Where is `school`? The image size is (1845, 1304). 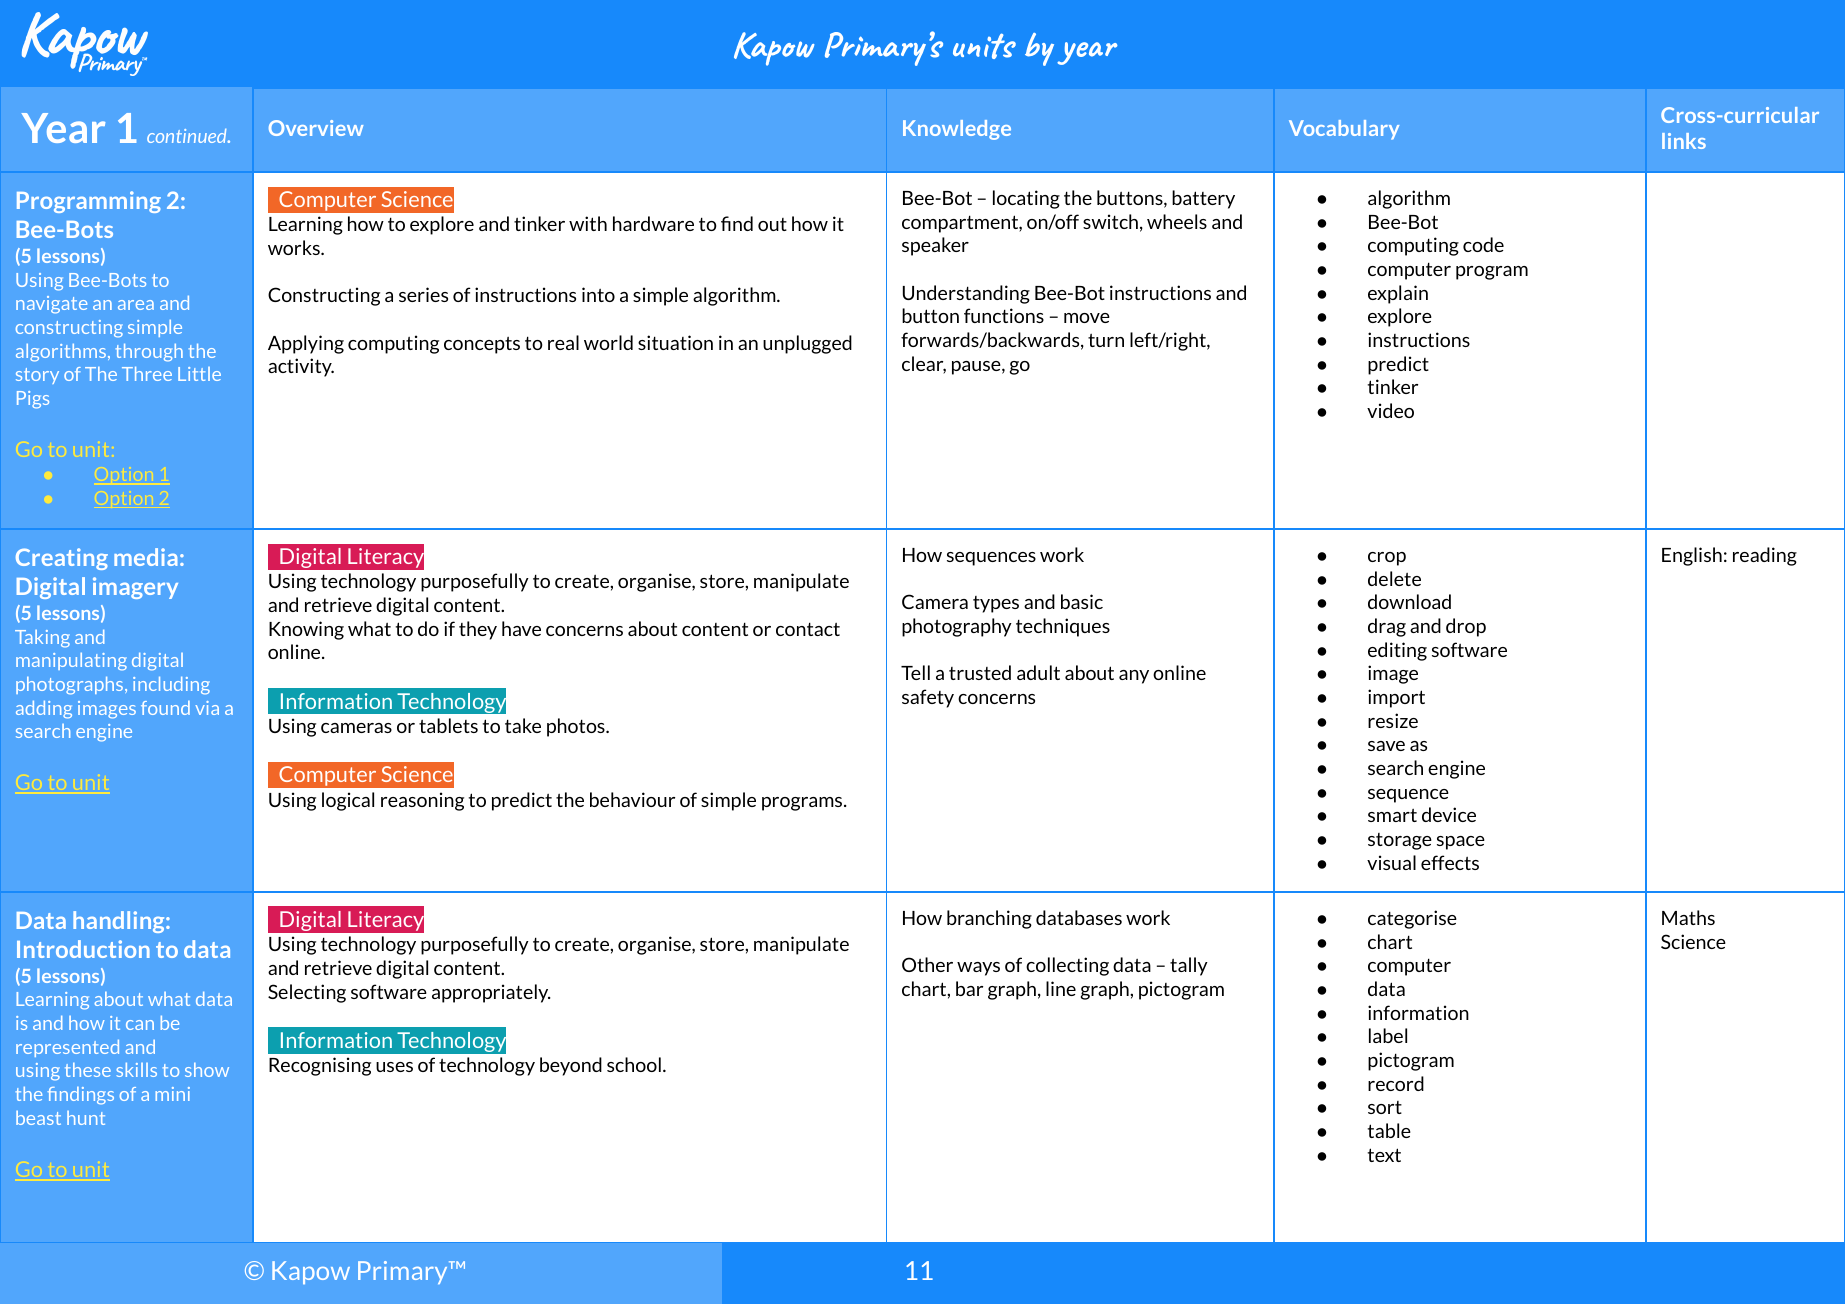
school is located at coordinates (634, 1064).
